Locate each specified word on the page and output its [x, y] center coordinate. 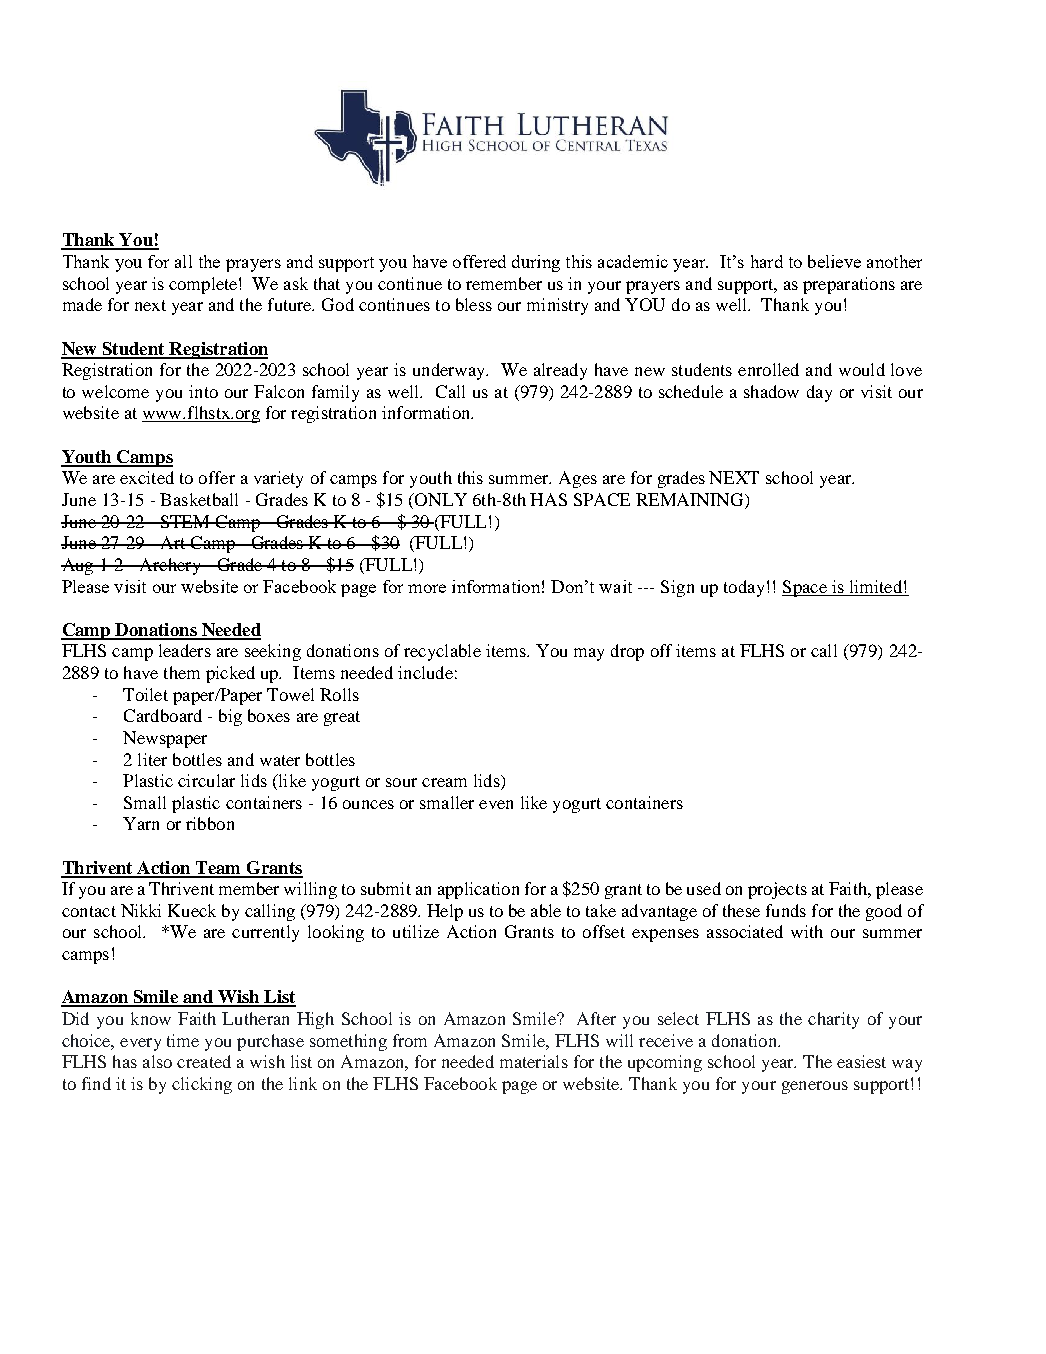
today [744, 588]
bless [474, 304]
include [425, 672]
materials [534, 1061]
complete [204, 285]
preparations [849, 285]
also [157, 1061]
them [182, 672]
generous [815, 1087]
